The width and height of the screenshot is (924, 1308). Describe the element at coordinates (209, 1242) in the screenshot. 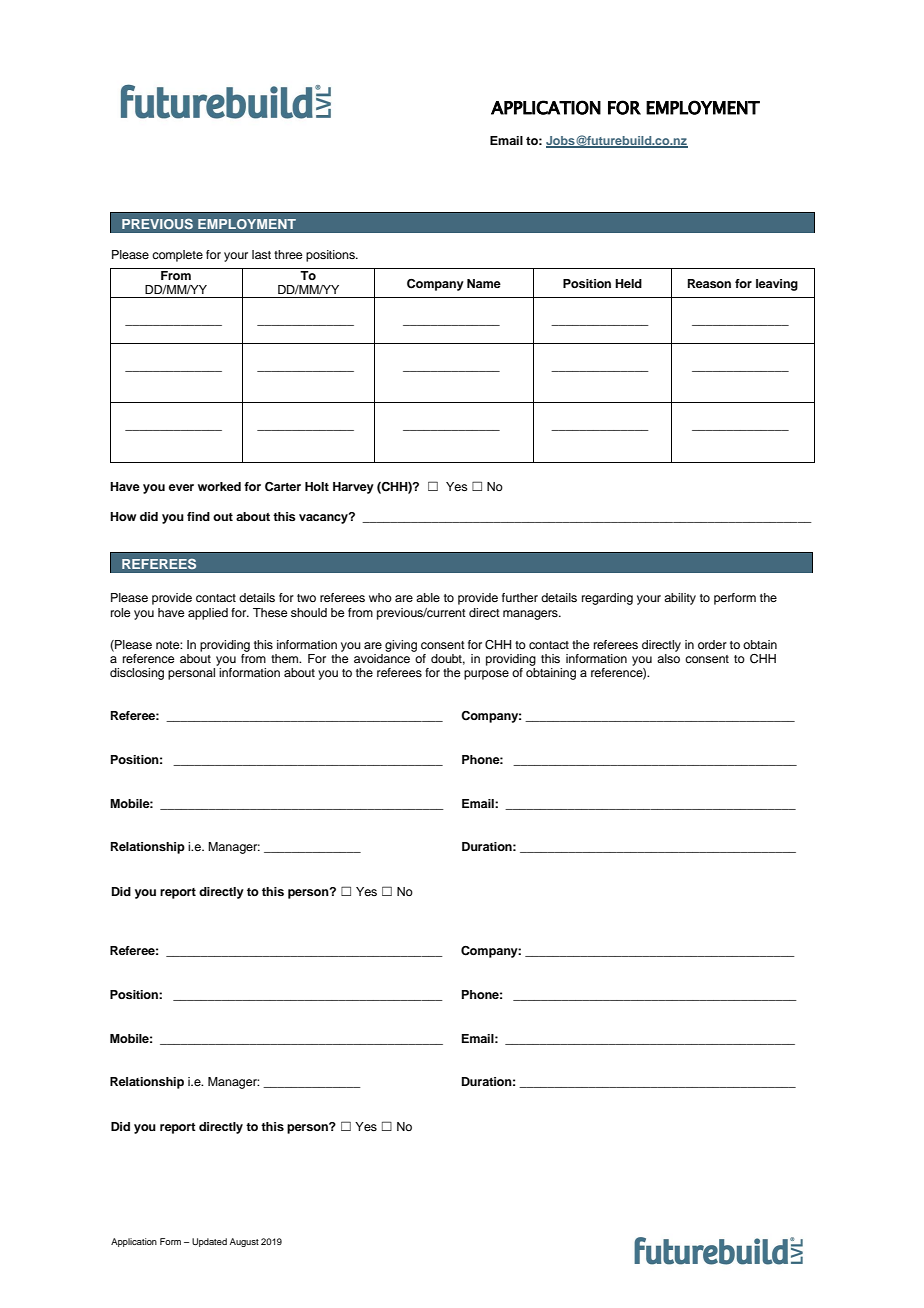

I see `Updated` at that location.
